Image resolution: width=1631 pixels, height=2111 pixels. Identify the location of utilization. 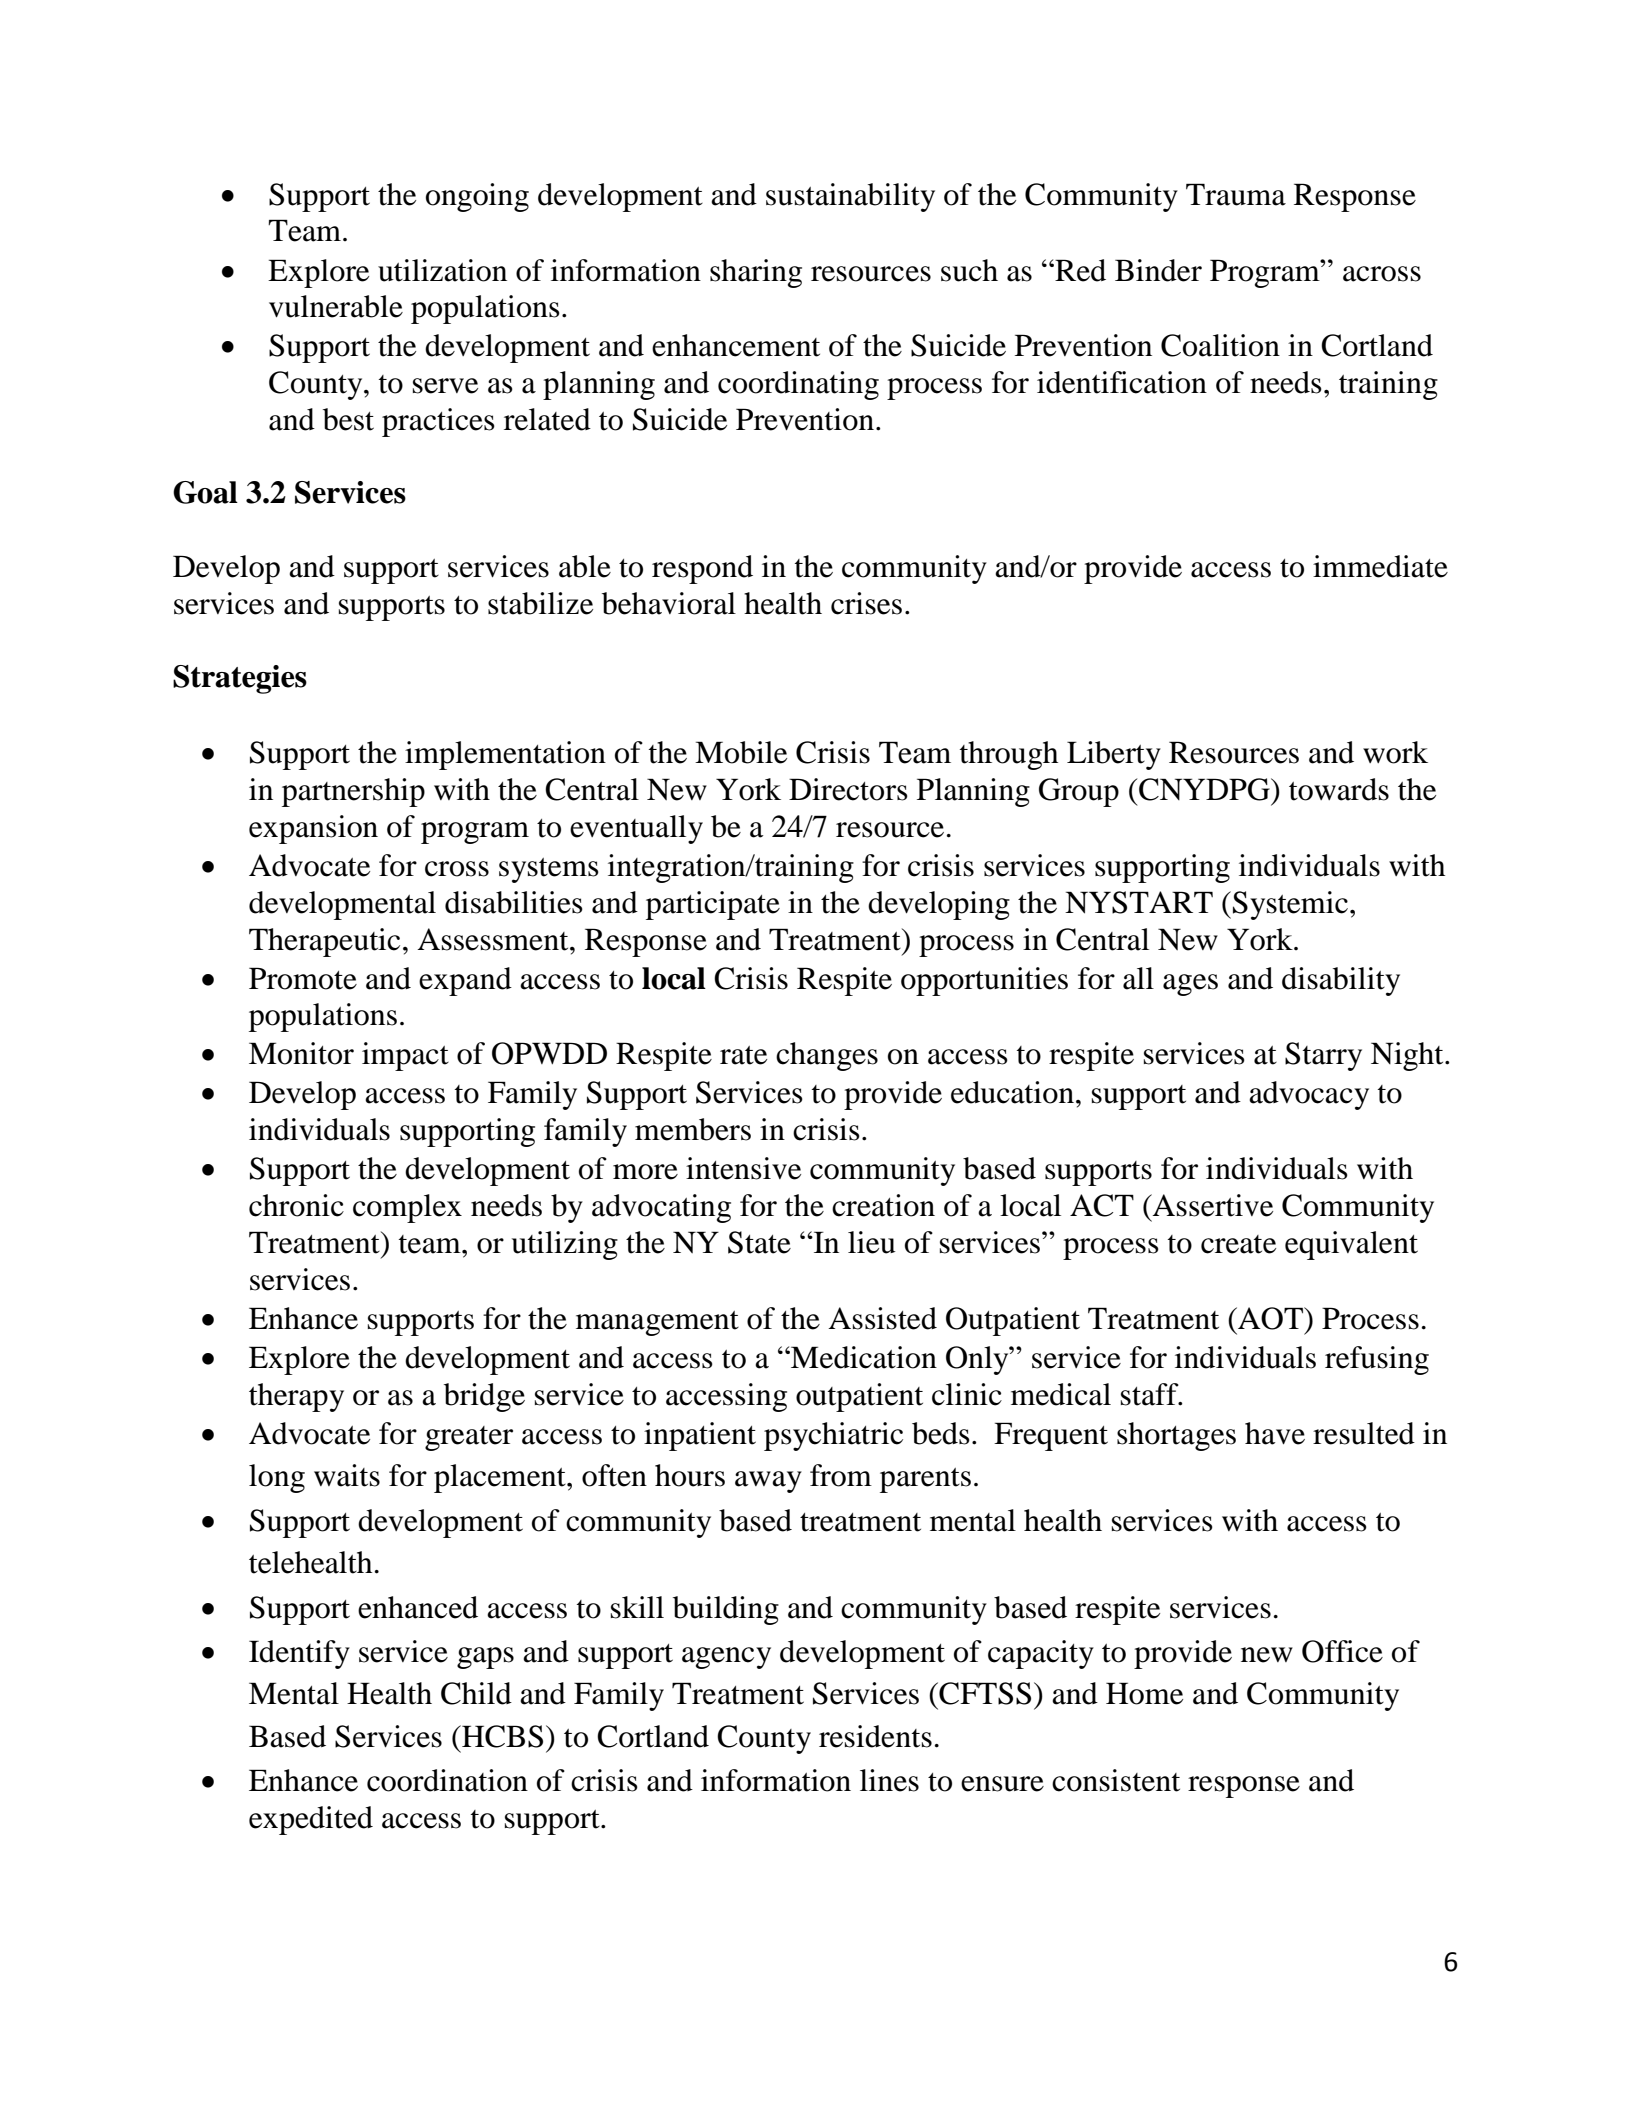
(442, 270).
